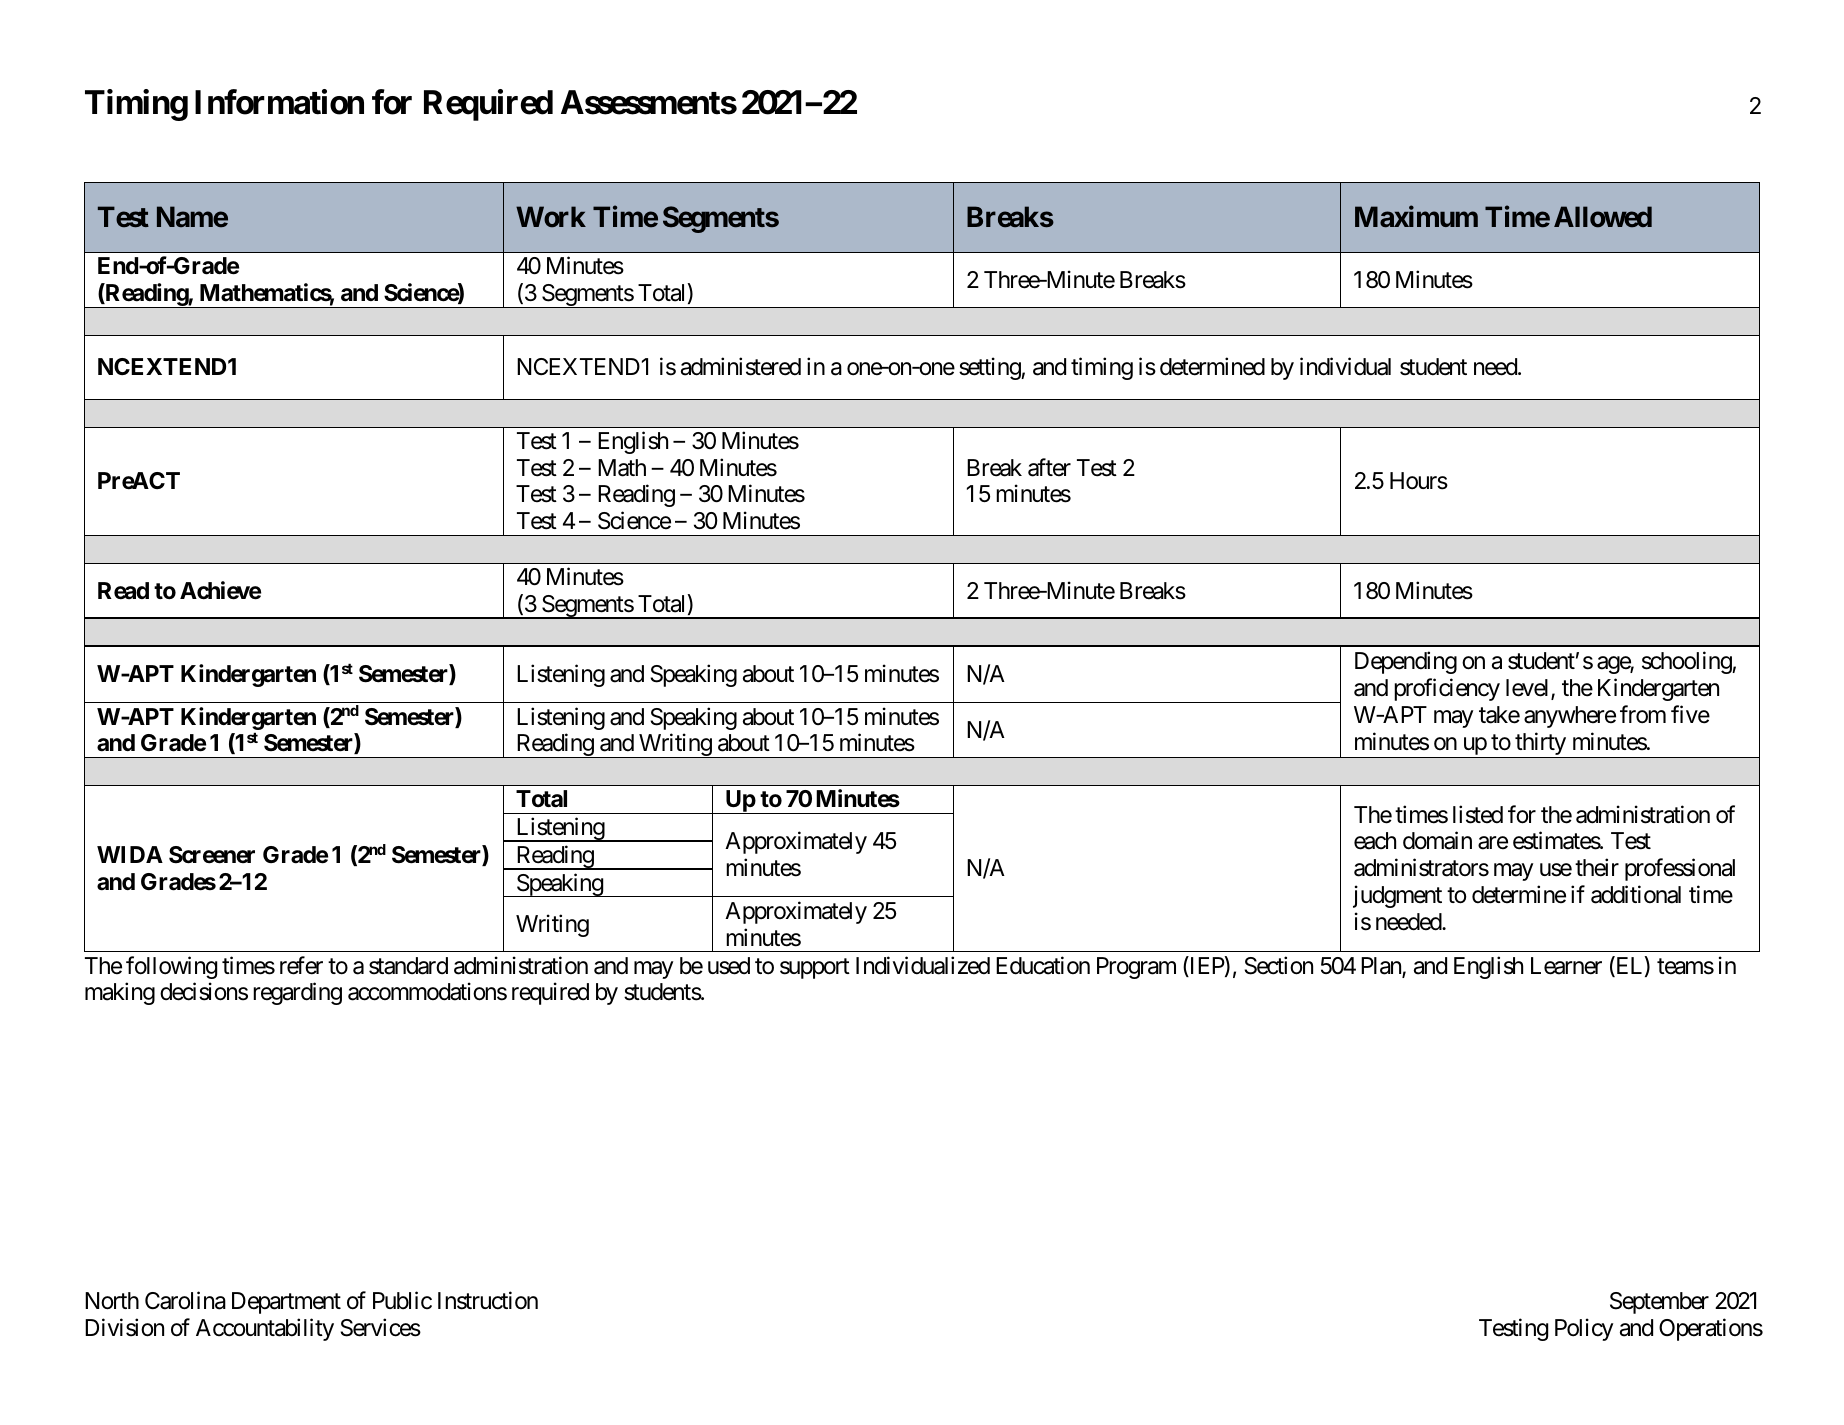  What do you see at coordinates (1406, 662) in the document?
I see `Depending` at bounding box center [1406, 662].
